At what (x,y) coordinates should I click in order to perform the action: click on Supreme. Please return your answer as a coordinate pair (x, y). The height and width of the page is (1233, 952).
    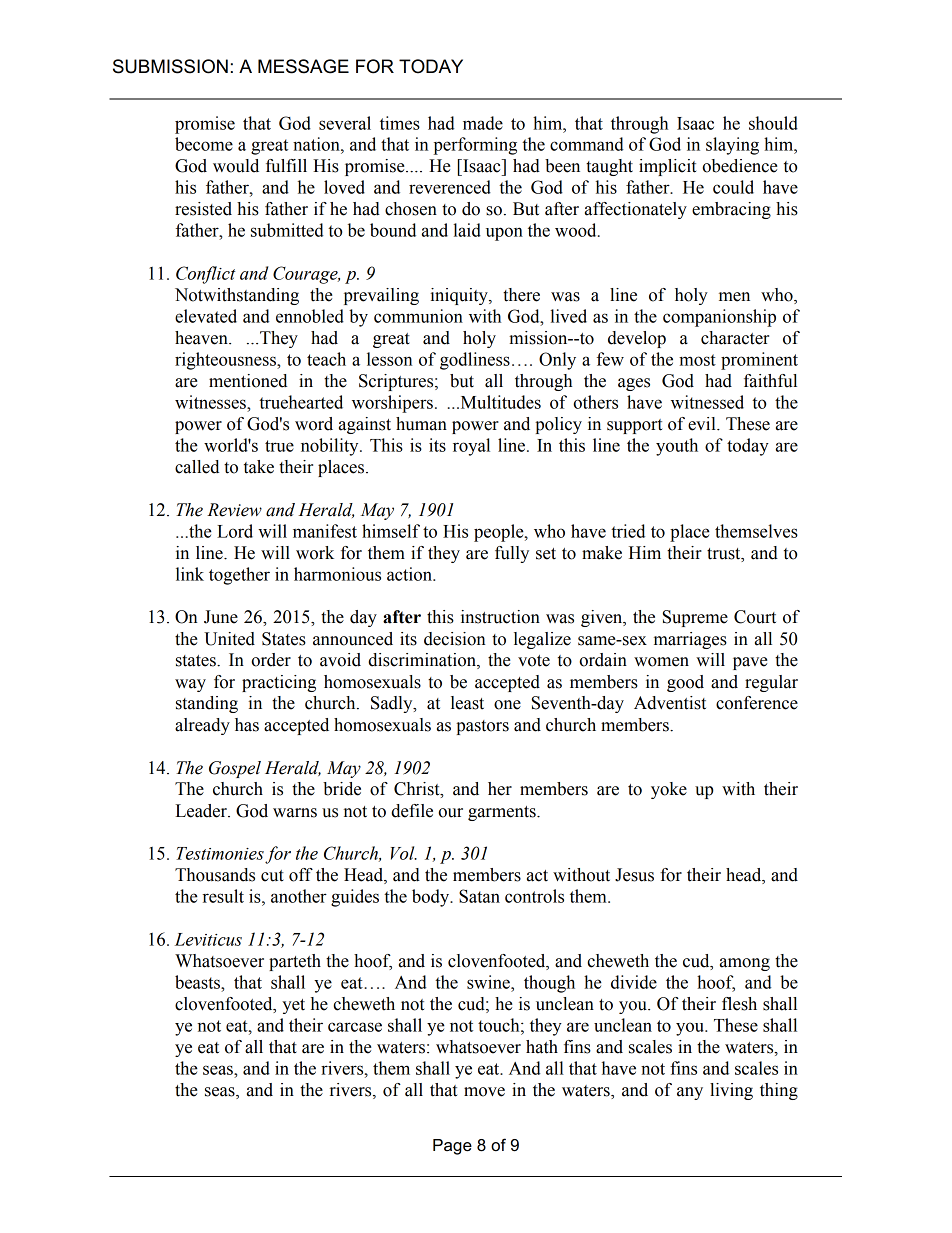
    Looking at the image, I should click on (695, 618).
